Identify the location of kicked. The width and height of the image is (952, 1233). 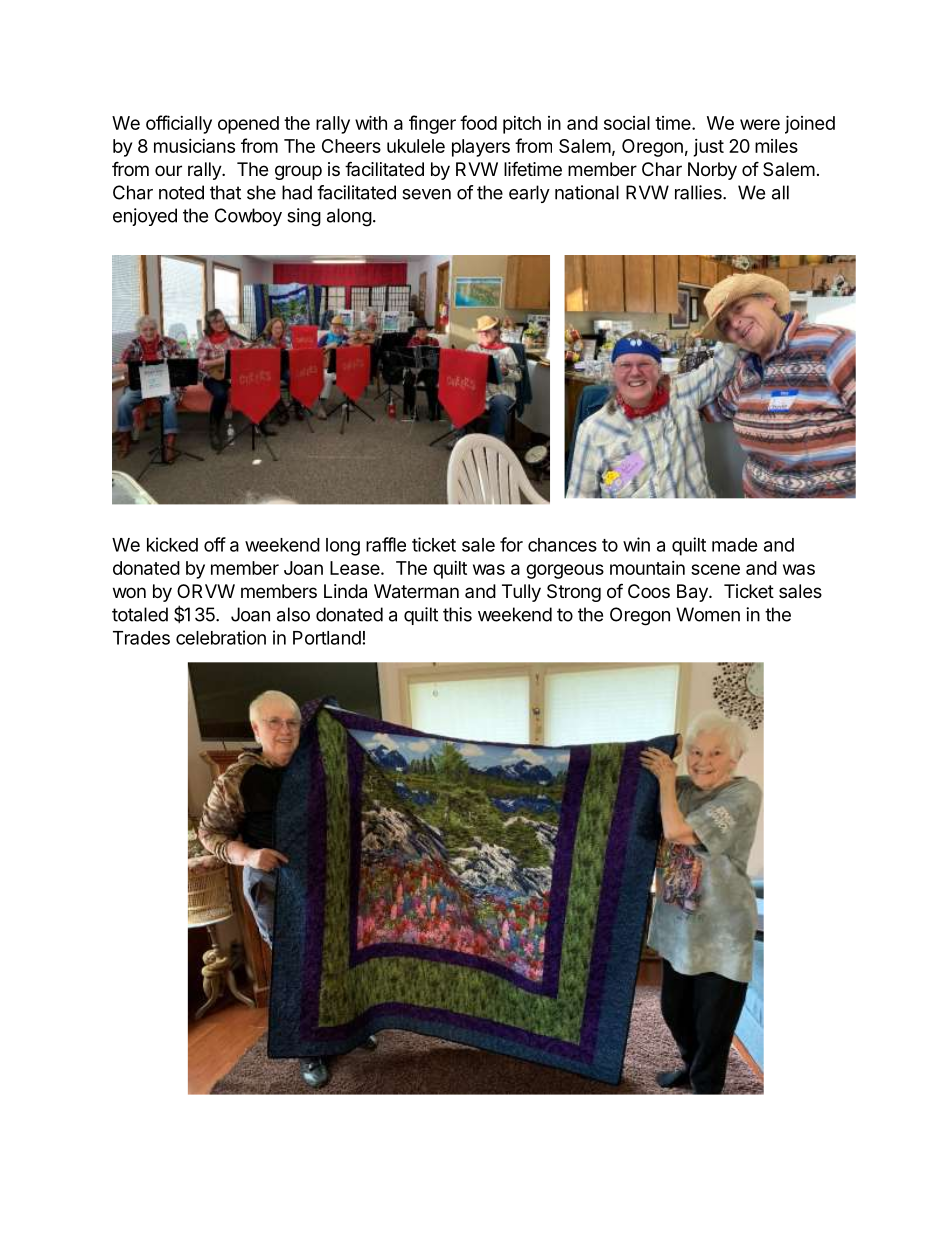
(172, 544).
